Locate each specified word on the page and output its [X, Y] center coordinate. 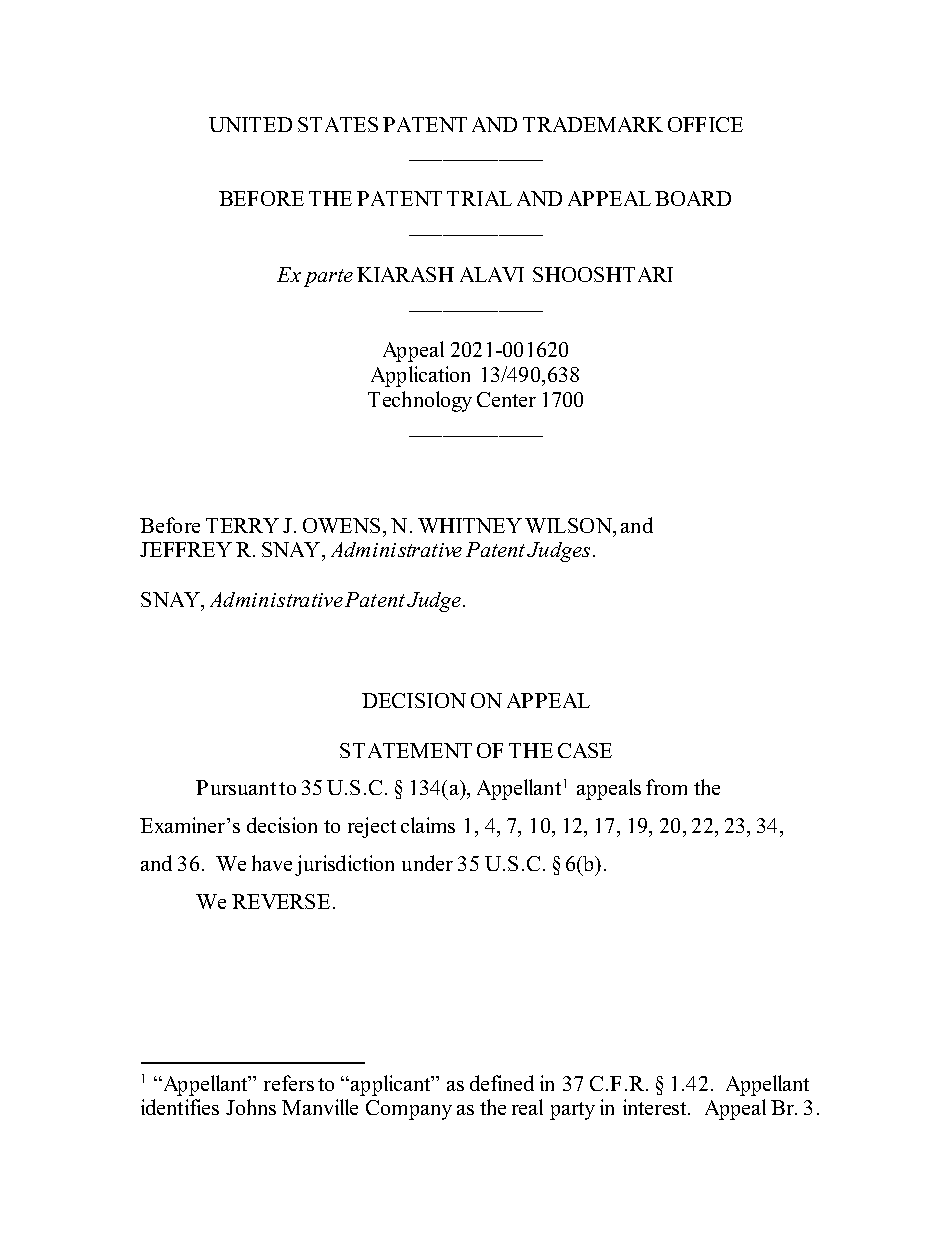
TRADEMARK [593, 124]
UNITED [250, 124]
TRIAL [479, 198]
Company [409, 1110]
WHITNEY [470, 525]
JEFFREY [186, 549]
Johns [251, 1107]
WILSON [569, 525]
